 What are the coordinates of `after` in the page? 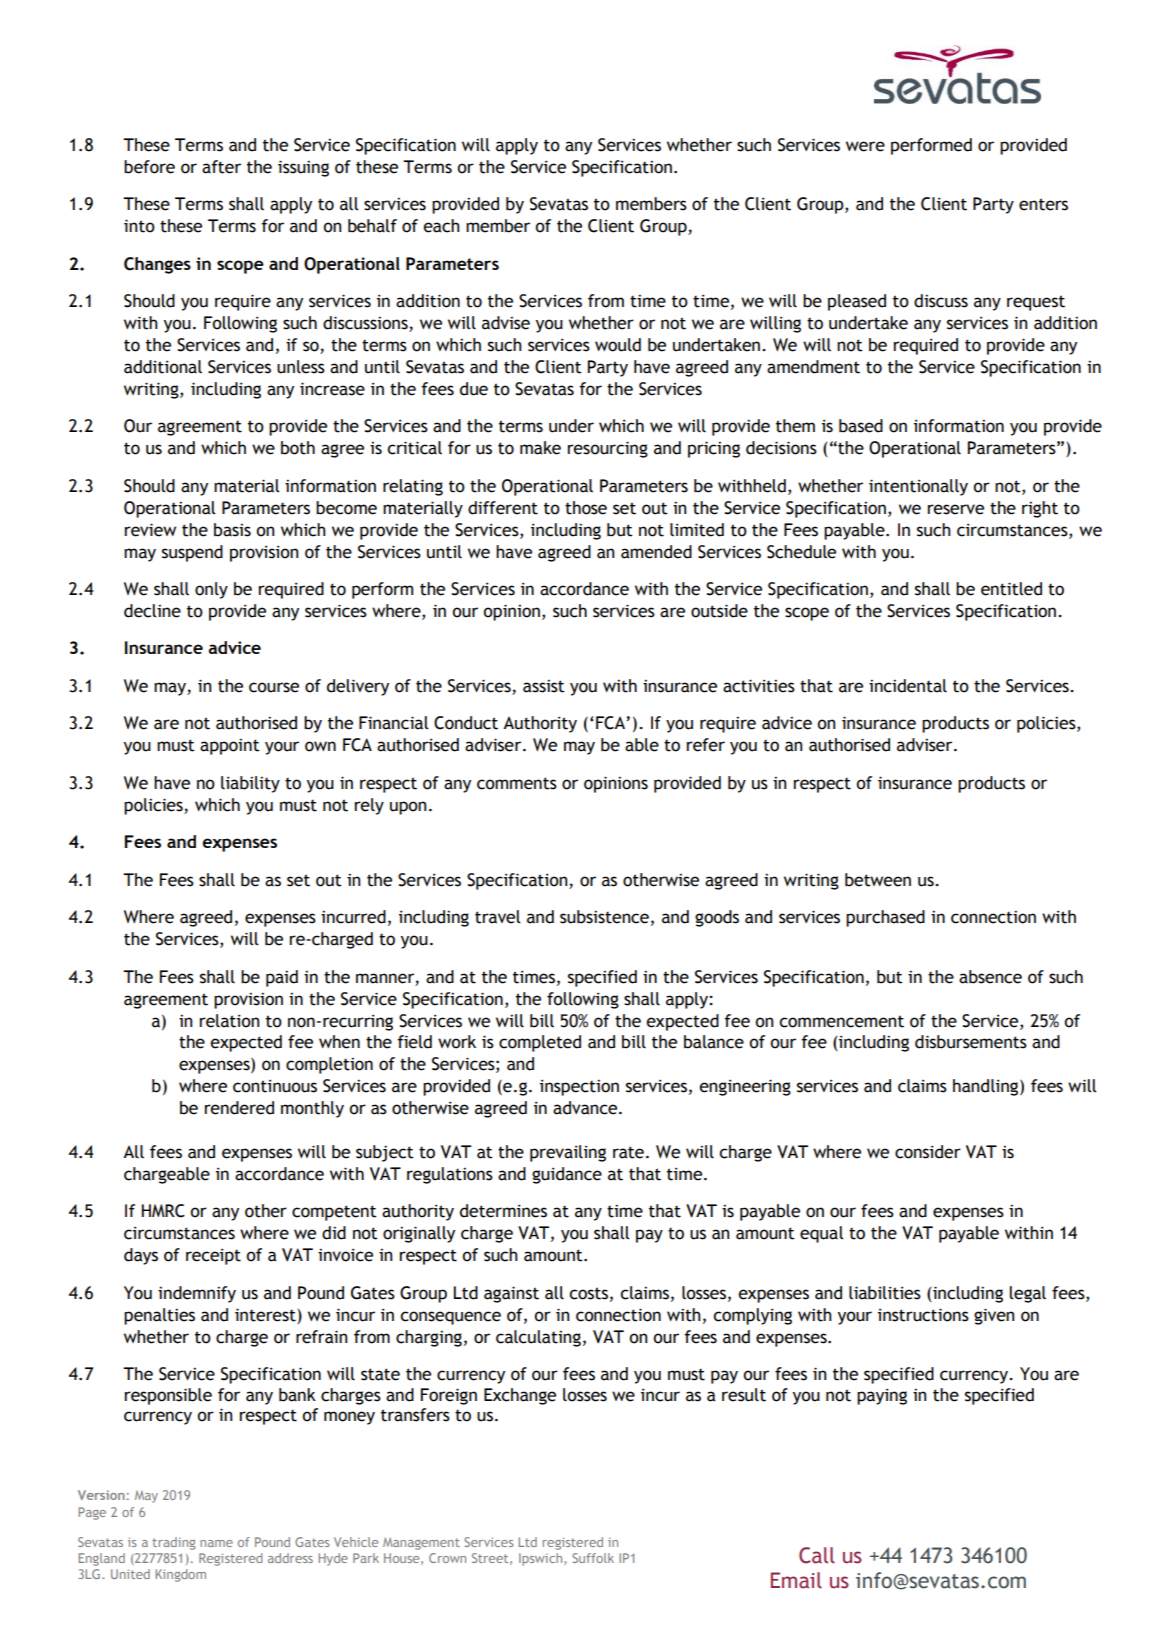 It's located at (221, 167).
